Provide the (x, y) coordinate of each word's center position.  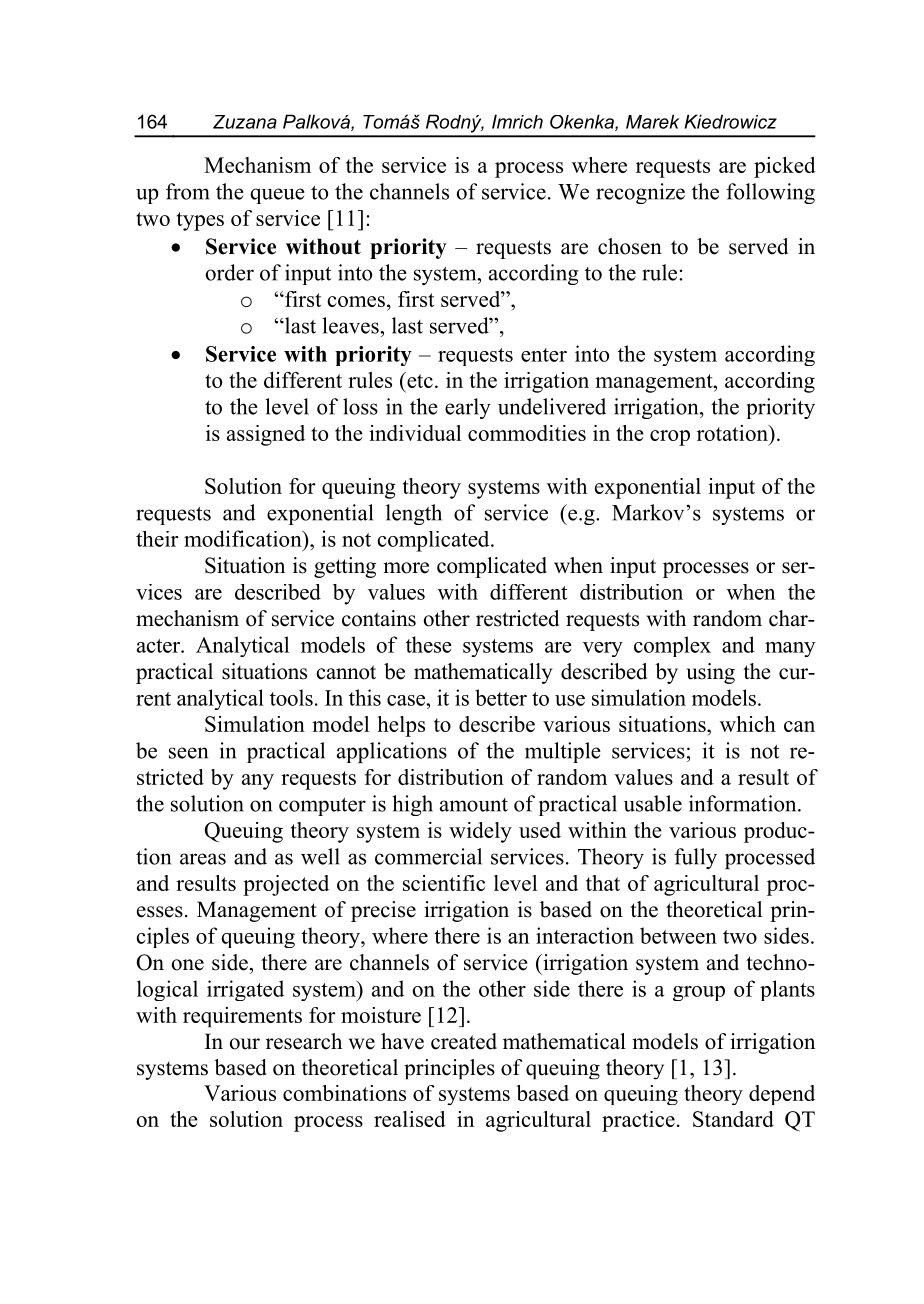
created (464, 1041)
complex (672, 646)
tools (291, 697)
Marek (652, 121)
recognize (640, 193)
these (429, 644)
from (188, 191)
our (245, 1044)
